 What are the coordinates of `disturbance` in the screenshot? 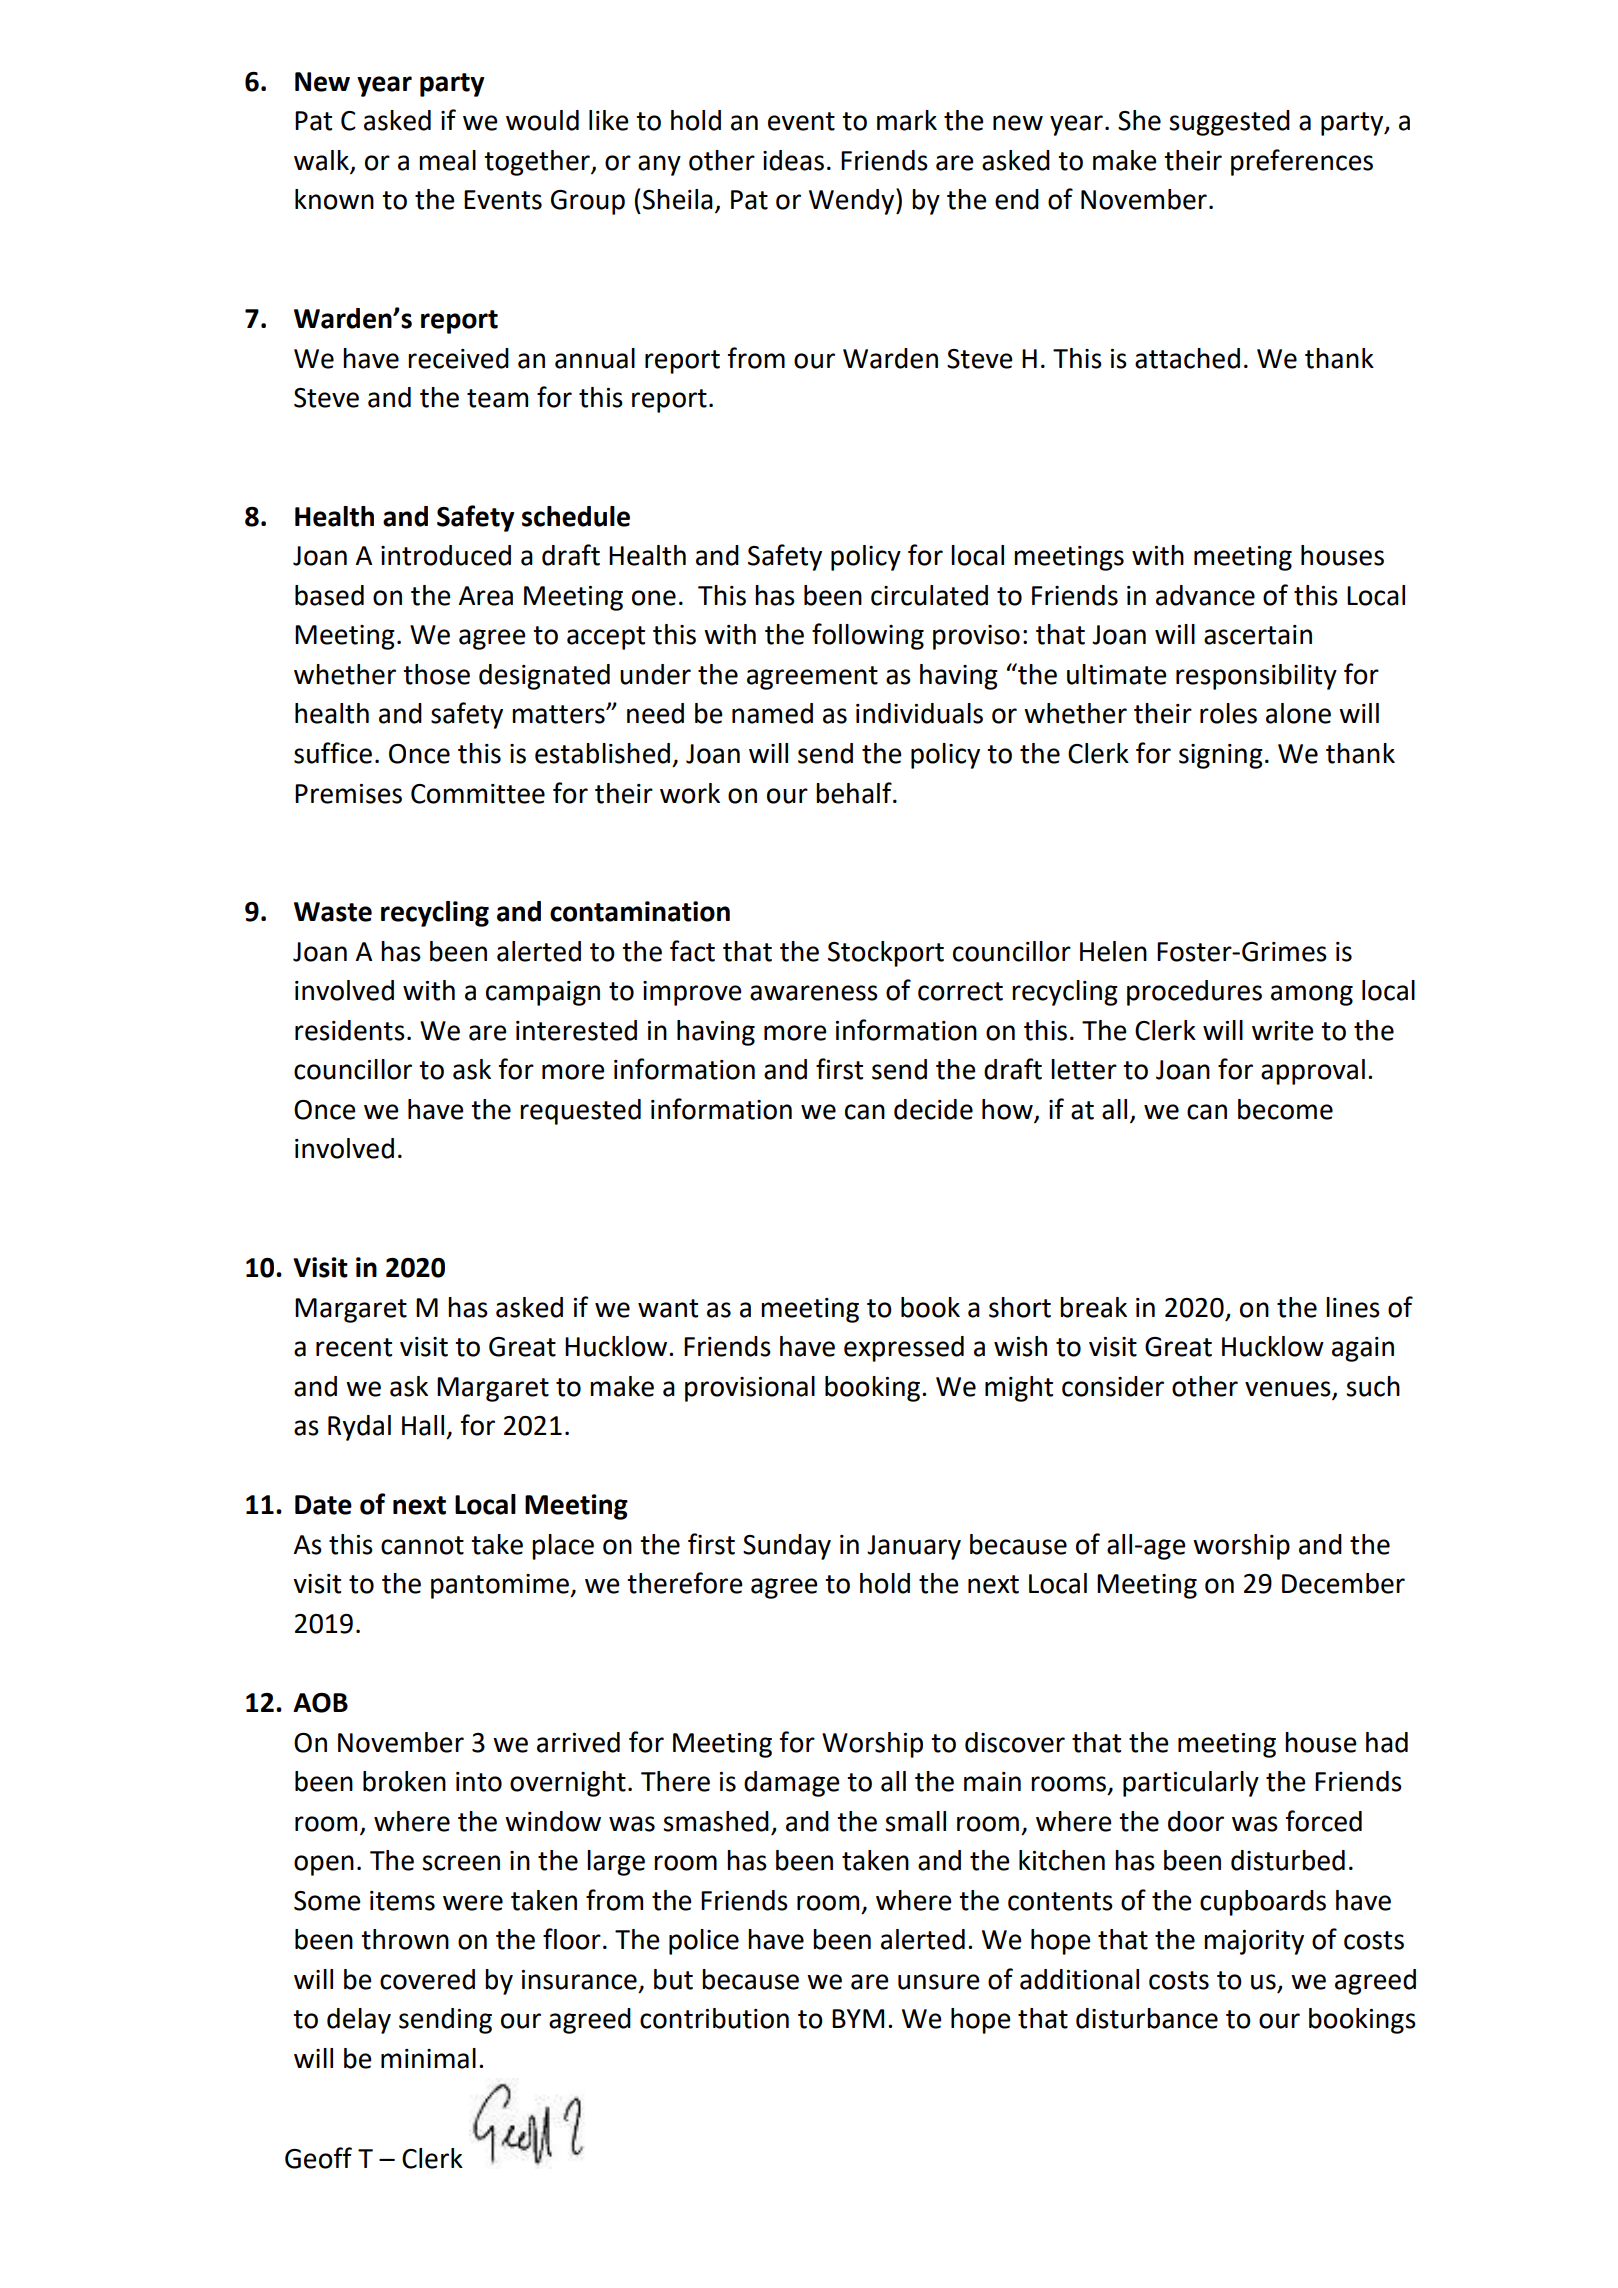 It's located at (1147, 2018).
